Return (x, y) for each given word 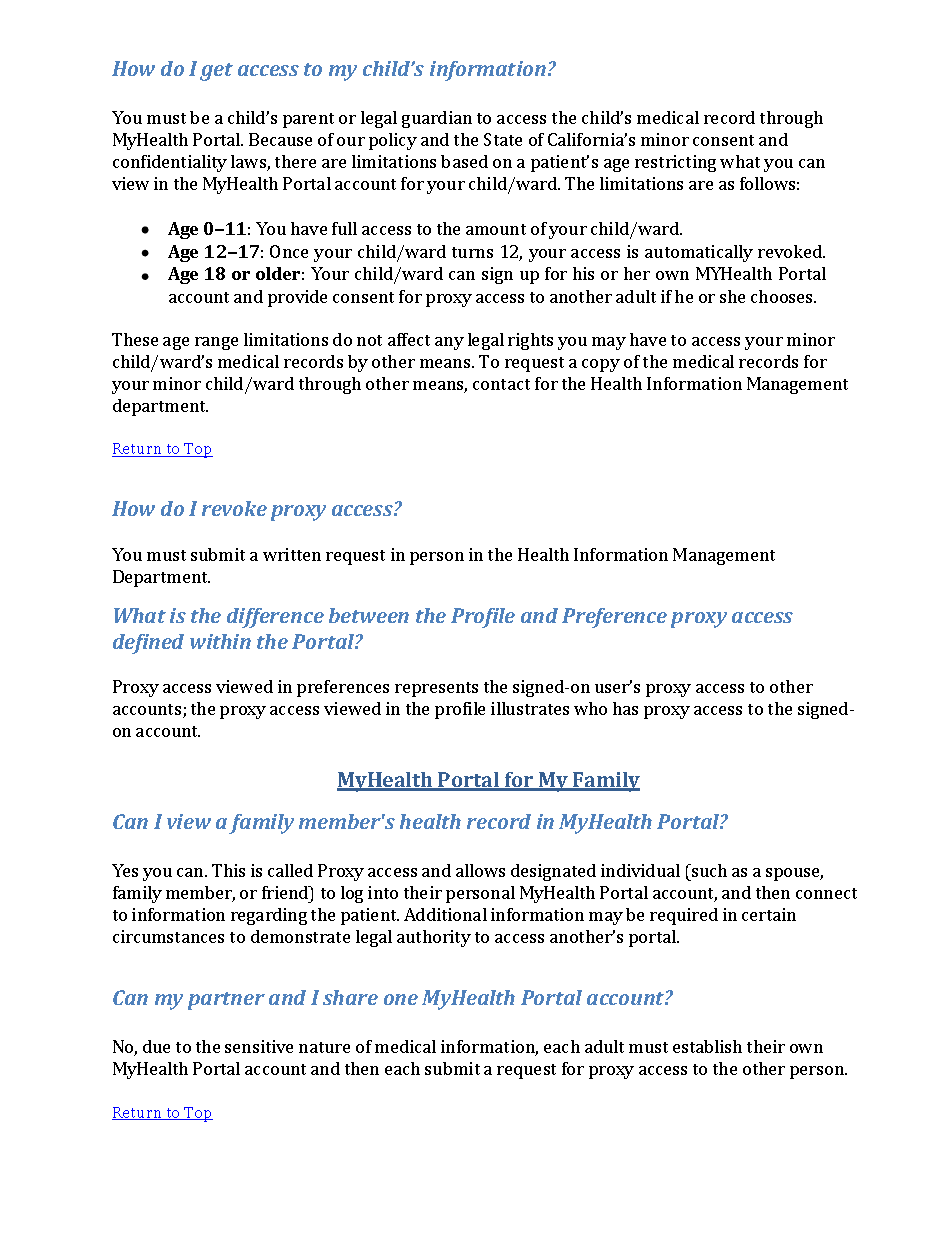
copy (601, 365)
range (216, 343)
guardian (437, 119)
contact (501, 384)
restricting (675, 163)
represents (436, 689)
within (220, 641)
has (625, 708)
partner (226, 1001)
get (216, 72)
